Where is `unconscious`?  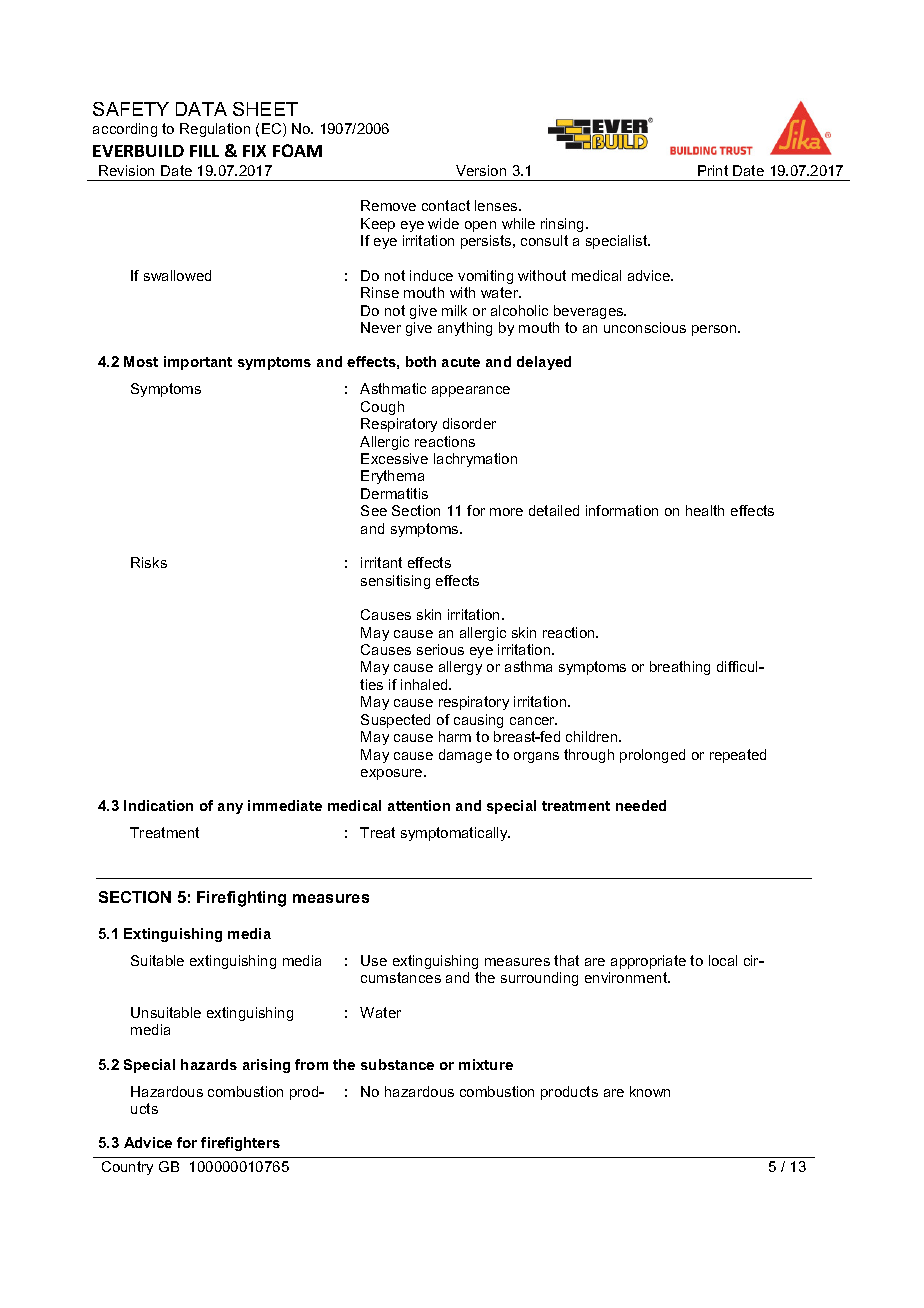
unconscious is located at coordinates (645, 327).
